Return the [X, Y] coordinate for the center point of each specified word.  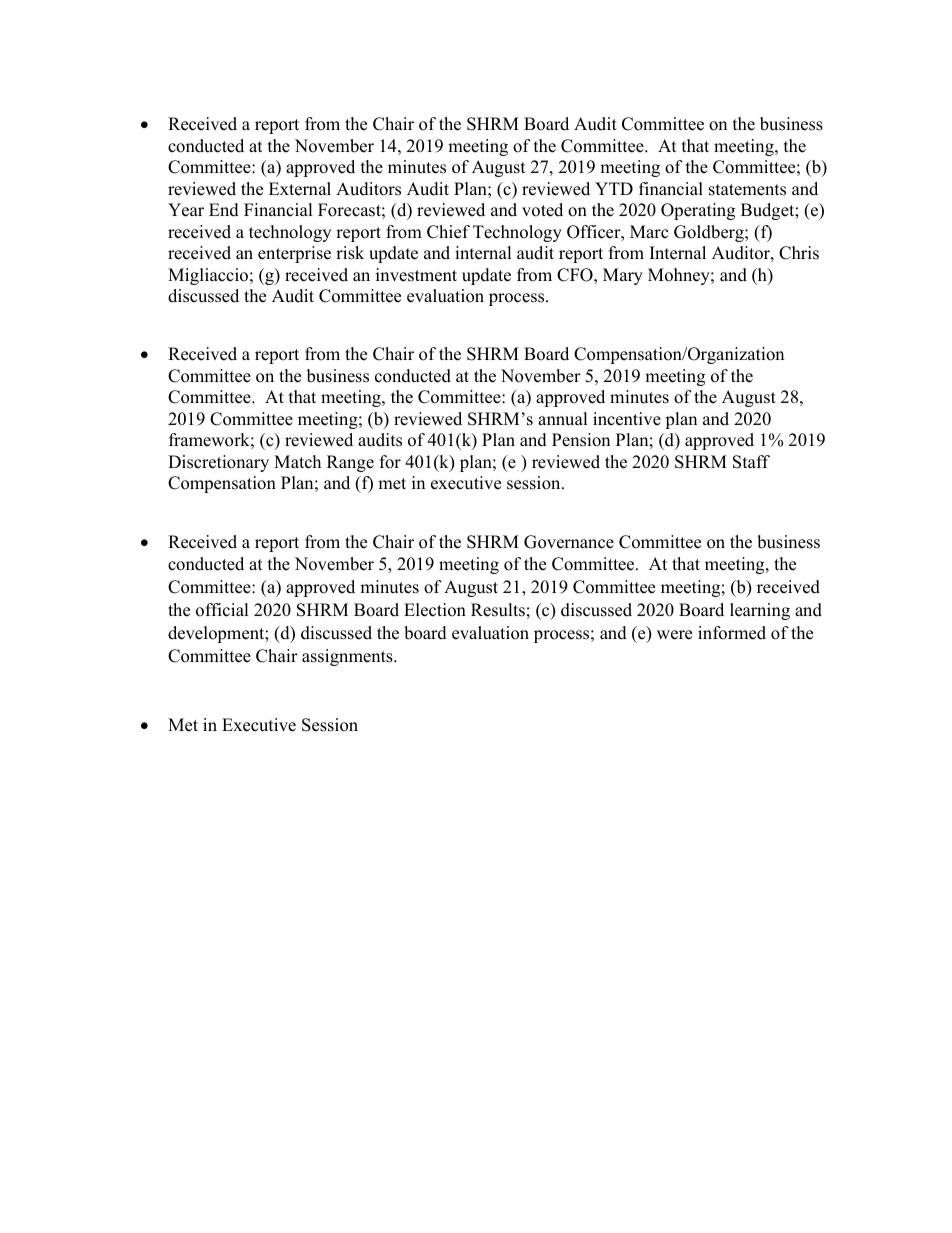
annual [563, 419]
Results [498, 610]
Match [297, 462]
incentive [627, 419]
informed [732, 633]
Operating [698, 211]
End [224, 210]
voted [542, 210]
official [222, 610]
